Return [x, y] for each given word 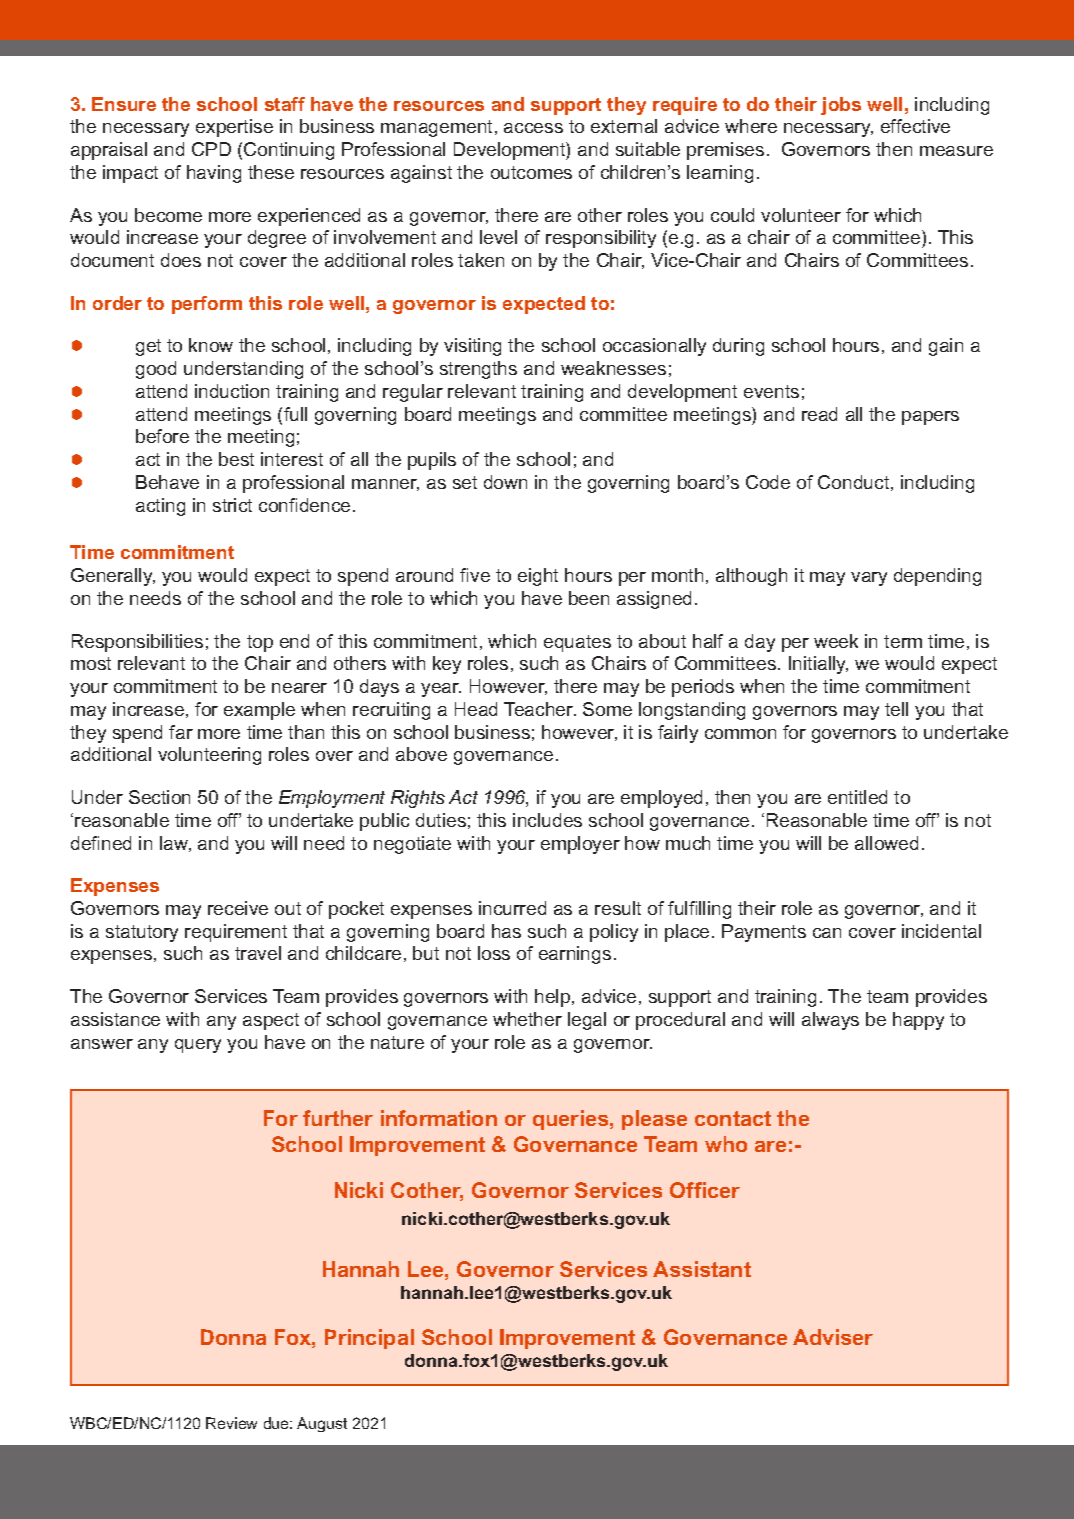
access [533, 128]
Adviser [833, 1337]
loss [494, 953]
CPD [211, 149]
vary [869, 579]
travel [258, 953]
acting [160, 507]
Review [231, 1423]
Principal [369, 1339]
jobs [841, 106]
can [827, 933]
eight [538, 577]
